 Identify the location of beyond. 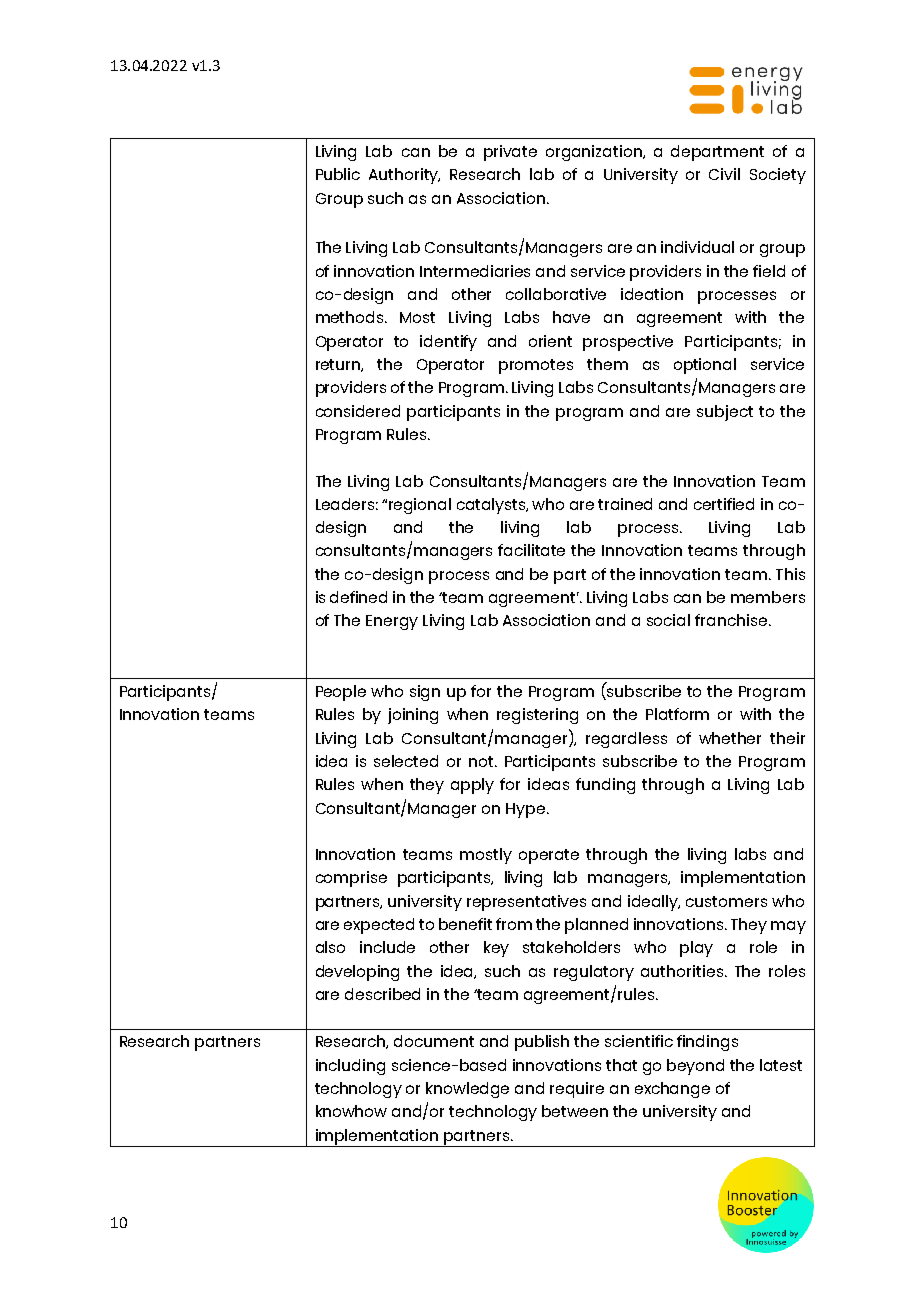
(695, 1067).
